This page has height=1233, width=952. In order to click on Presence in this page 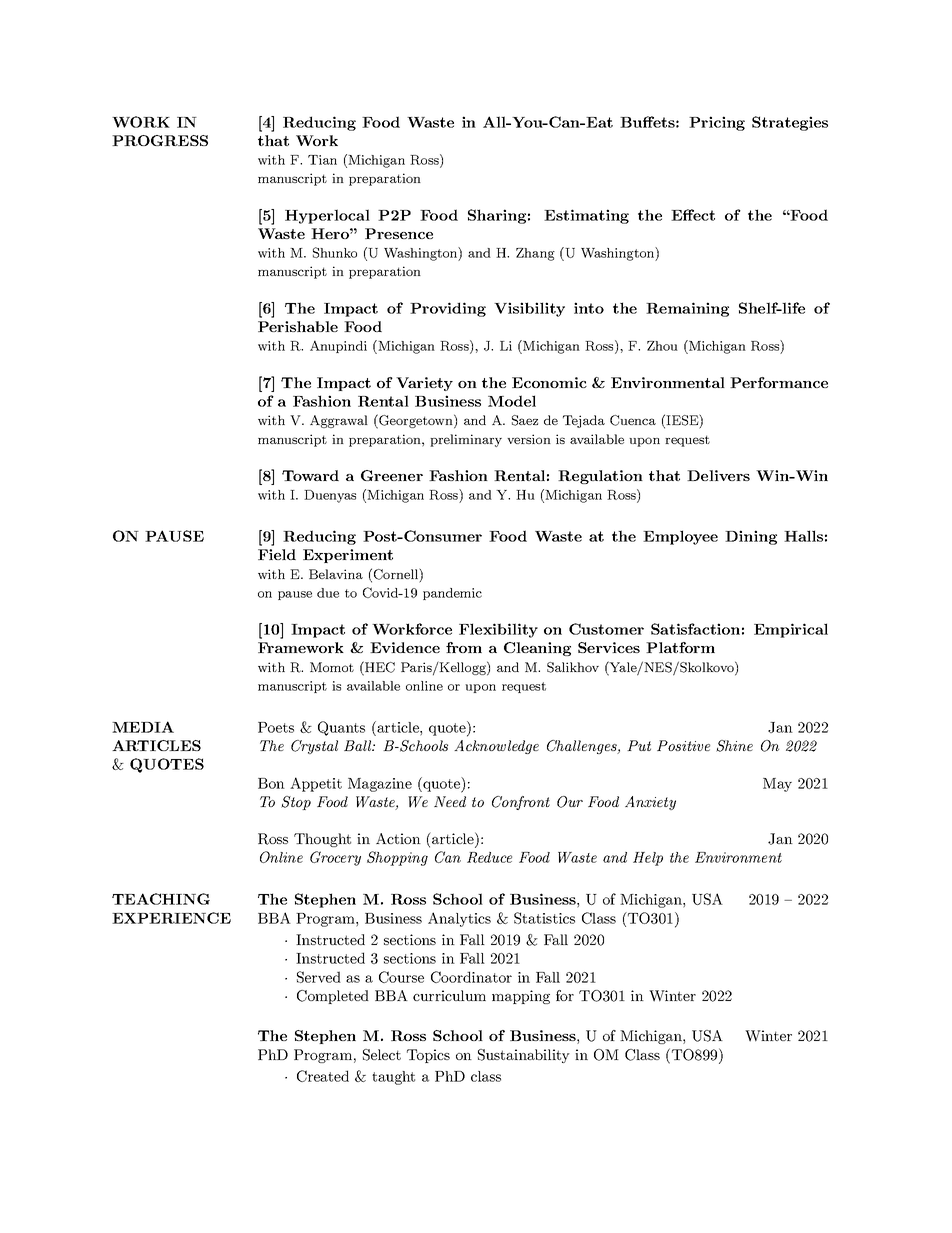, I will do `click(399, 233)`.
